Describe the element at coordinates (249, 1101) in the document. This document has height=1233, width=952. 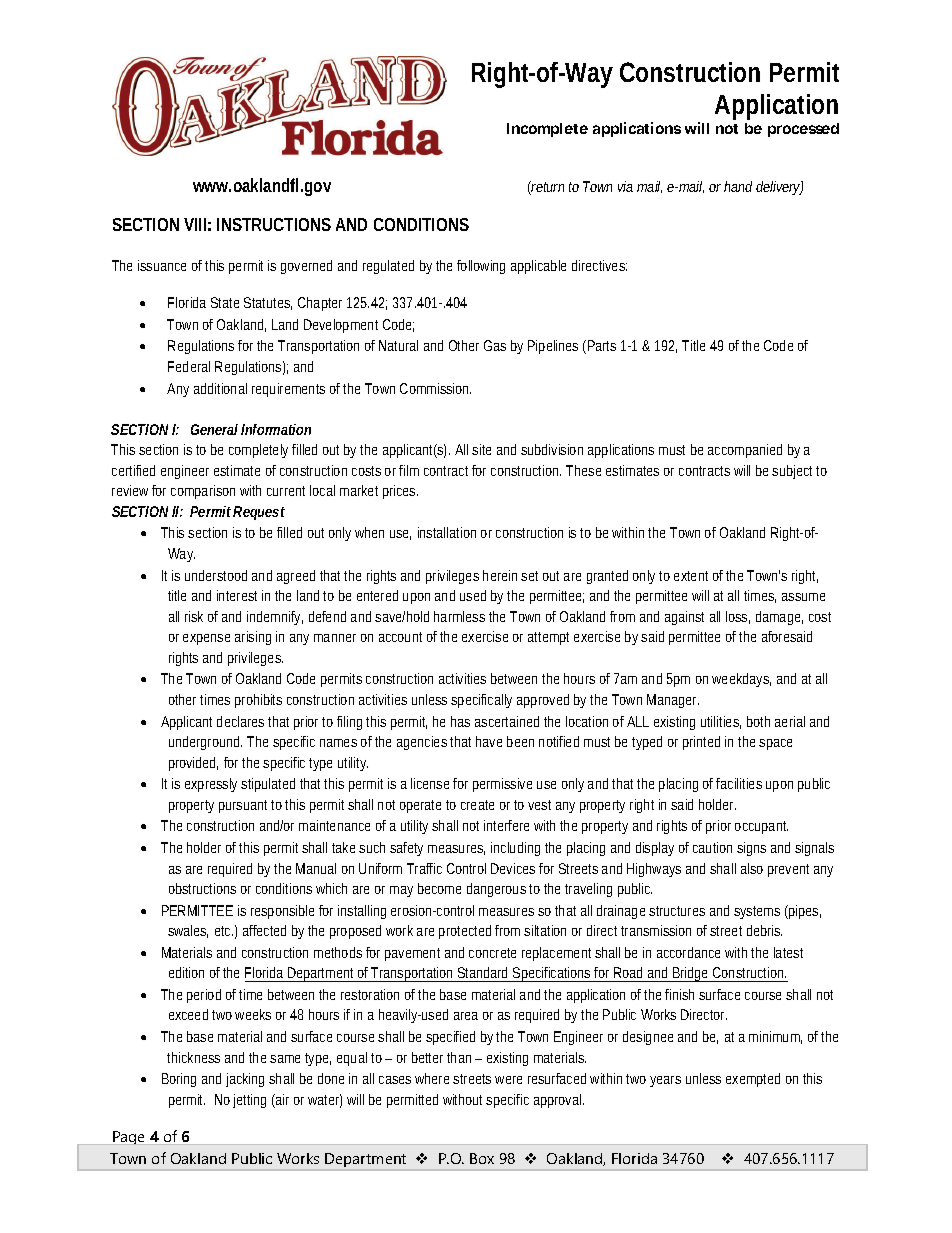
I see `jetting` at that location.
